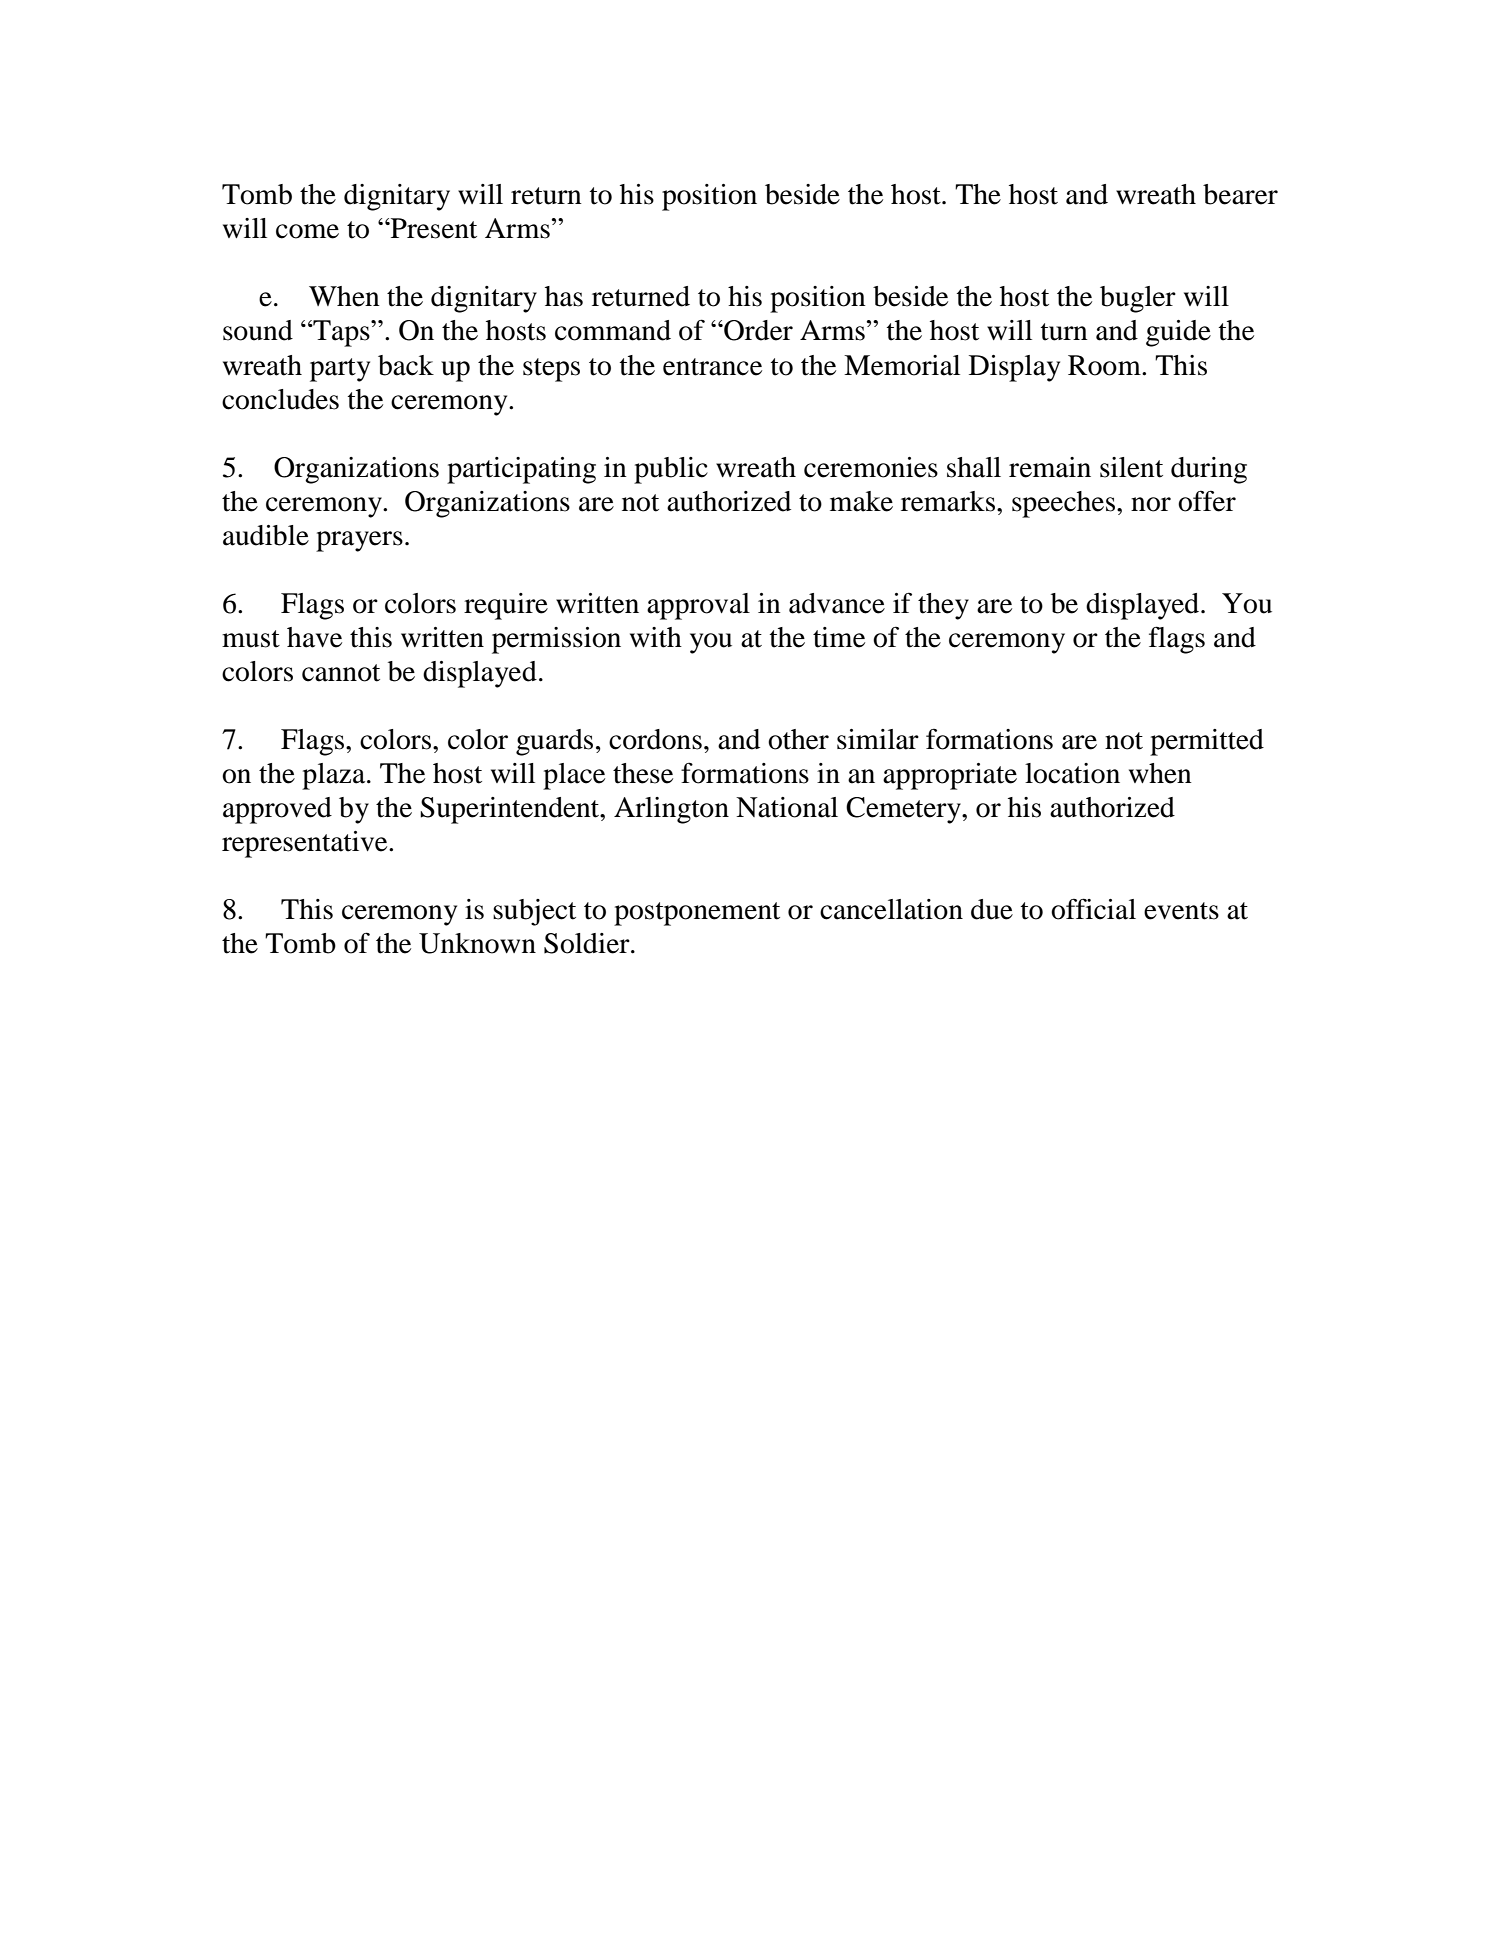 This screenshot has width=1510, height=1954. Describe the element at coordinates (564, 296) in the screenshot. I see `has` at that location.
